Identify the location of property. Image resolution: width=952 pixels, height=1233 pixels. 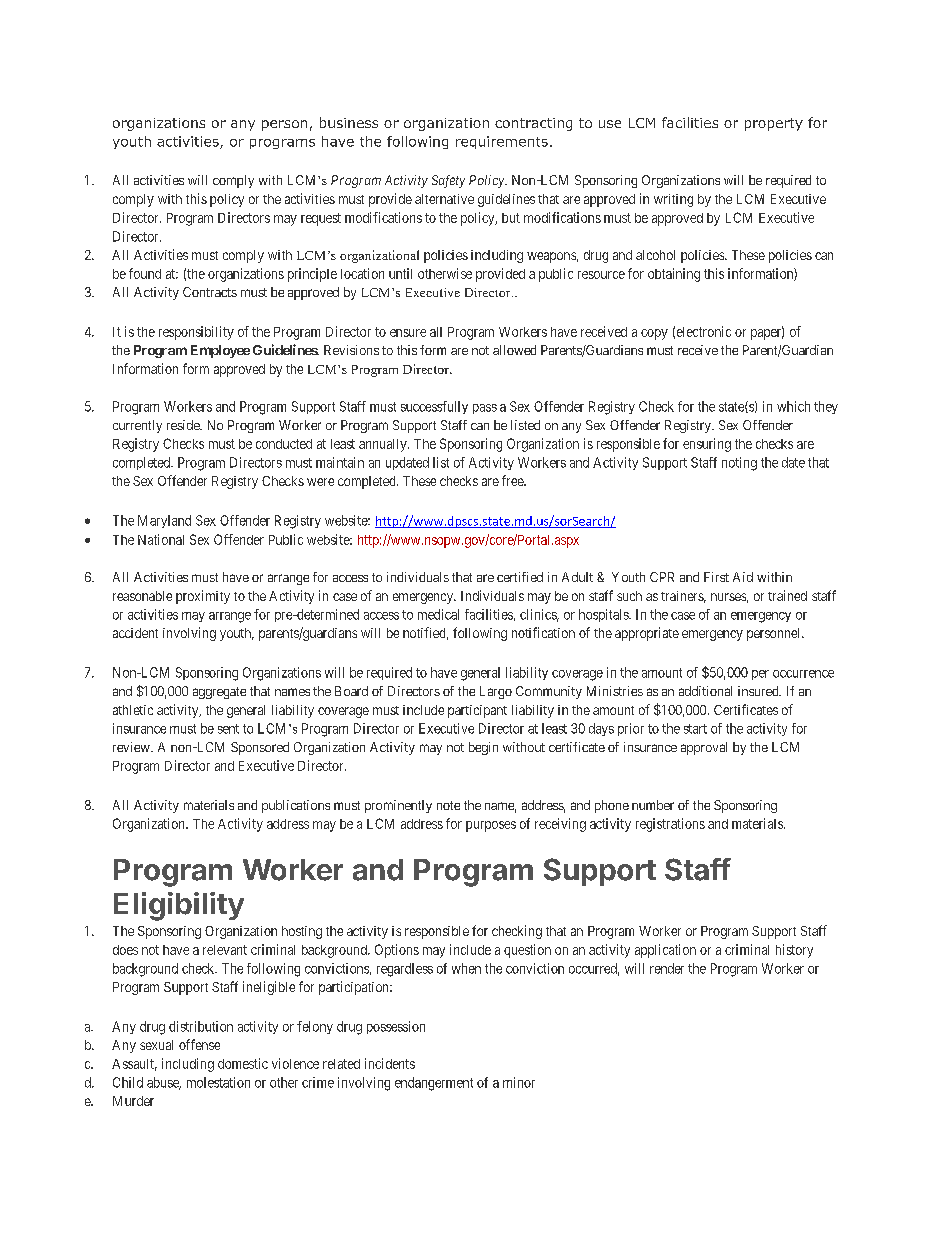
(774, 124).
